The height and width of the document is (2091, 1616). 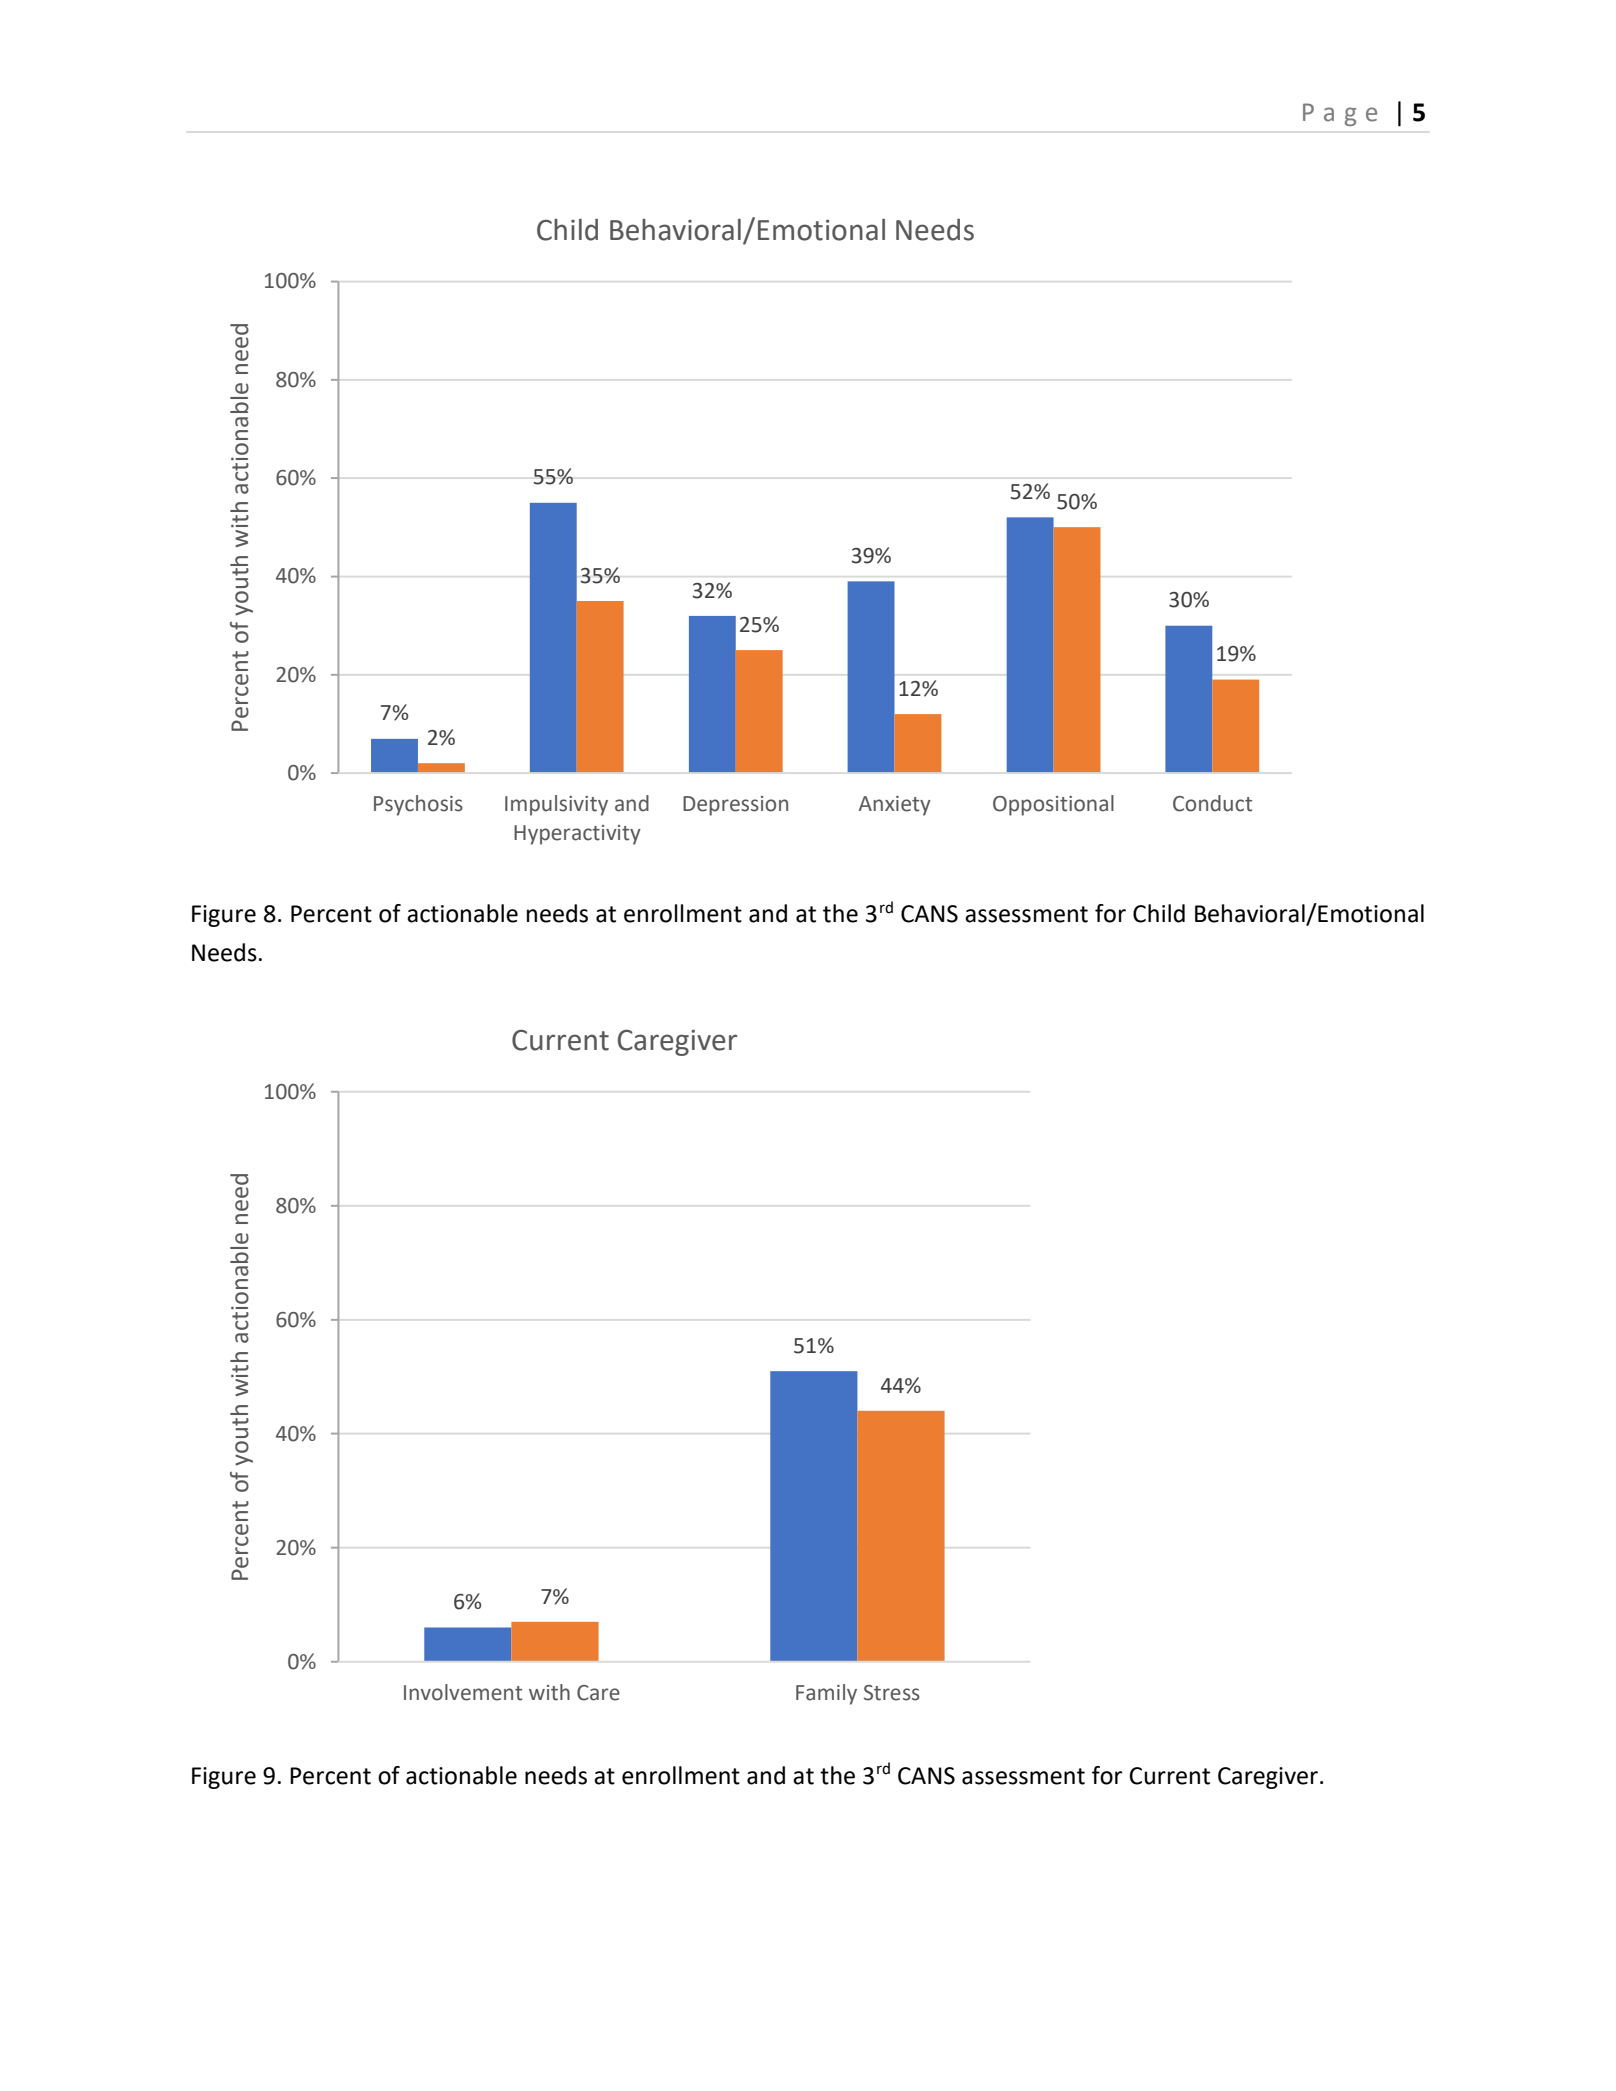 I want to click on Oppositional, so click(x=1053, y=805).
